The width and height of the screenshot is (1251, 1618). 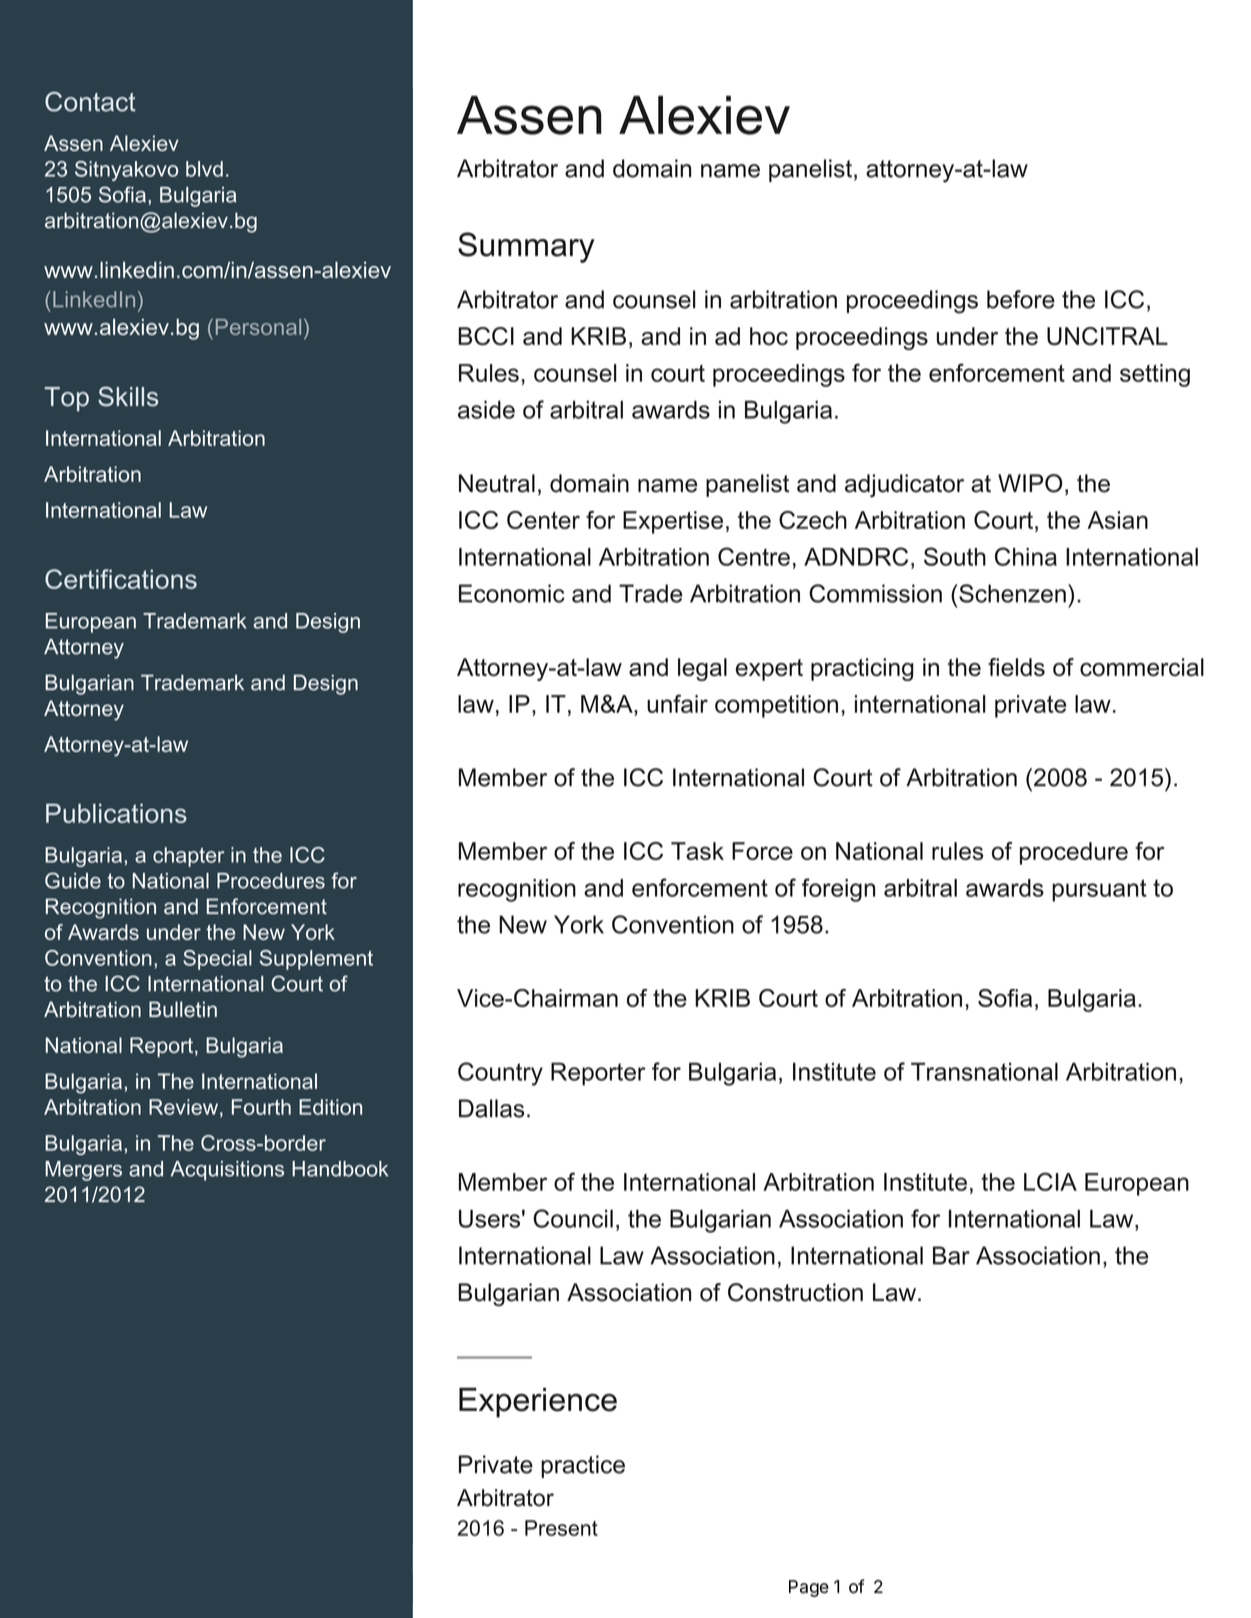 I want to click on practice, so click(x=583, y=1466).
